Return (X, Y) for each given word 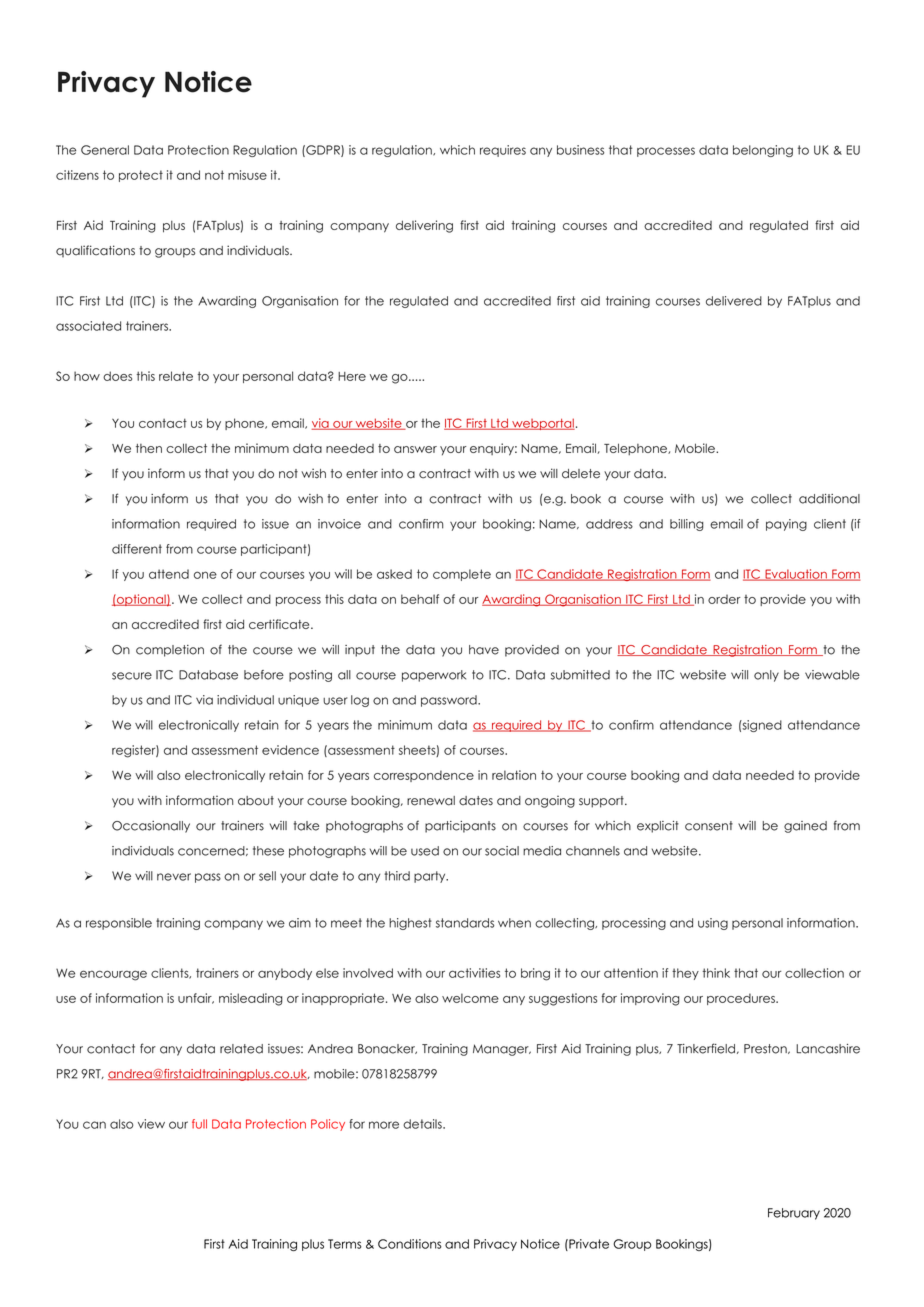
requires (503, 151)
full (199, 1124)
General (105, 150)
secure (132, 676)
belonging (763, 151)
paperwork (434, 676)
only (766, 676)
